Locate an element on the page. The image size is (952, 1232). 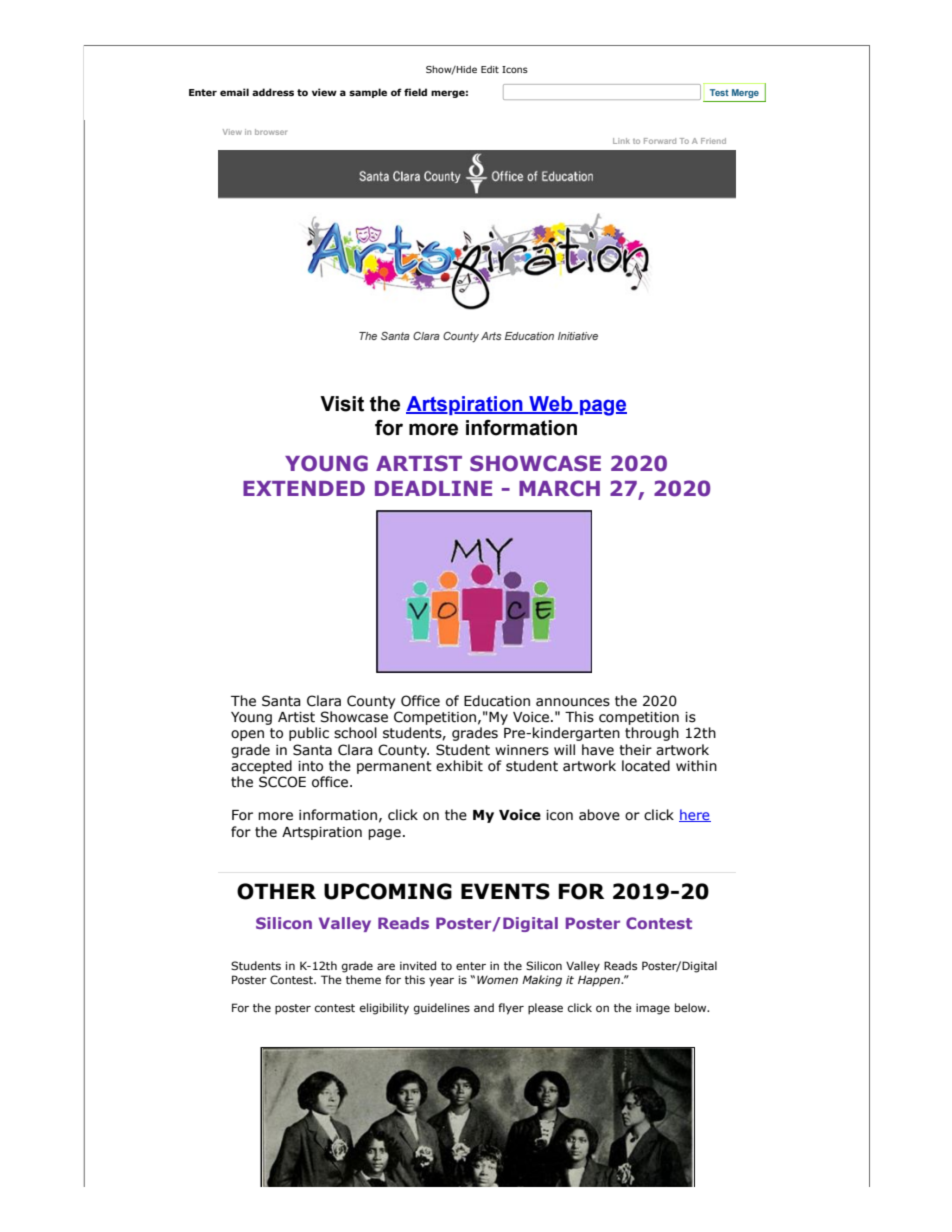
DEADLINE is located at coordinates (433, 488).
